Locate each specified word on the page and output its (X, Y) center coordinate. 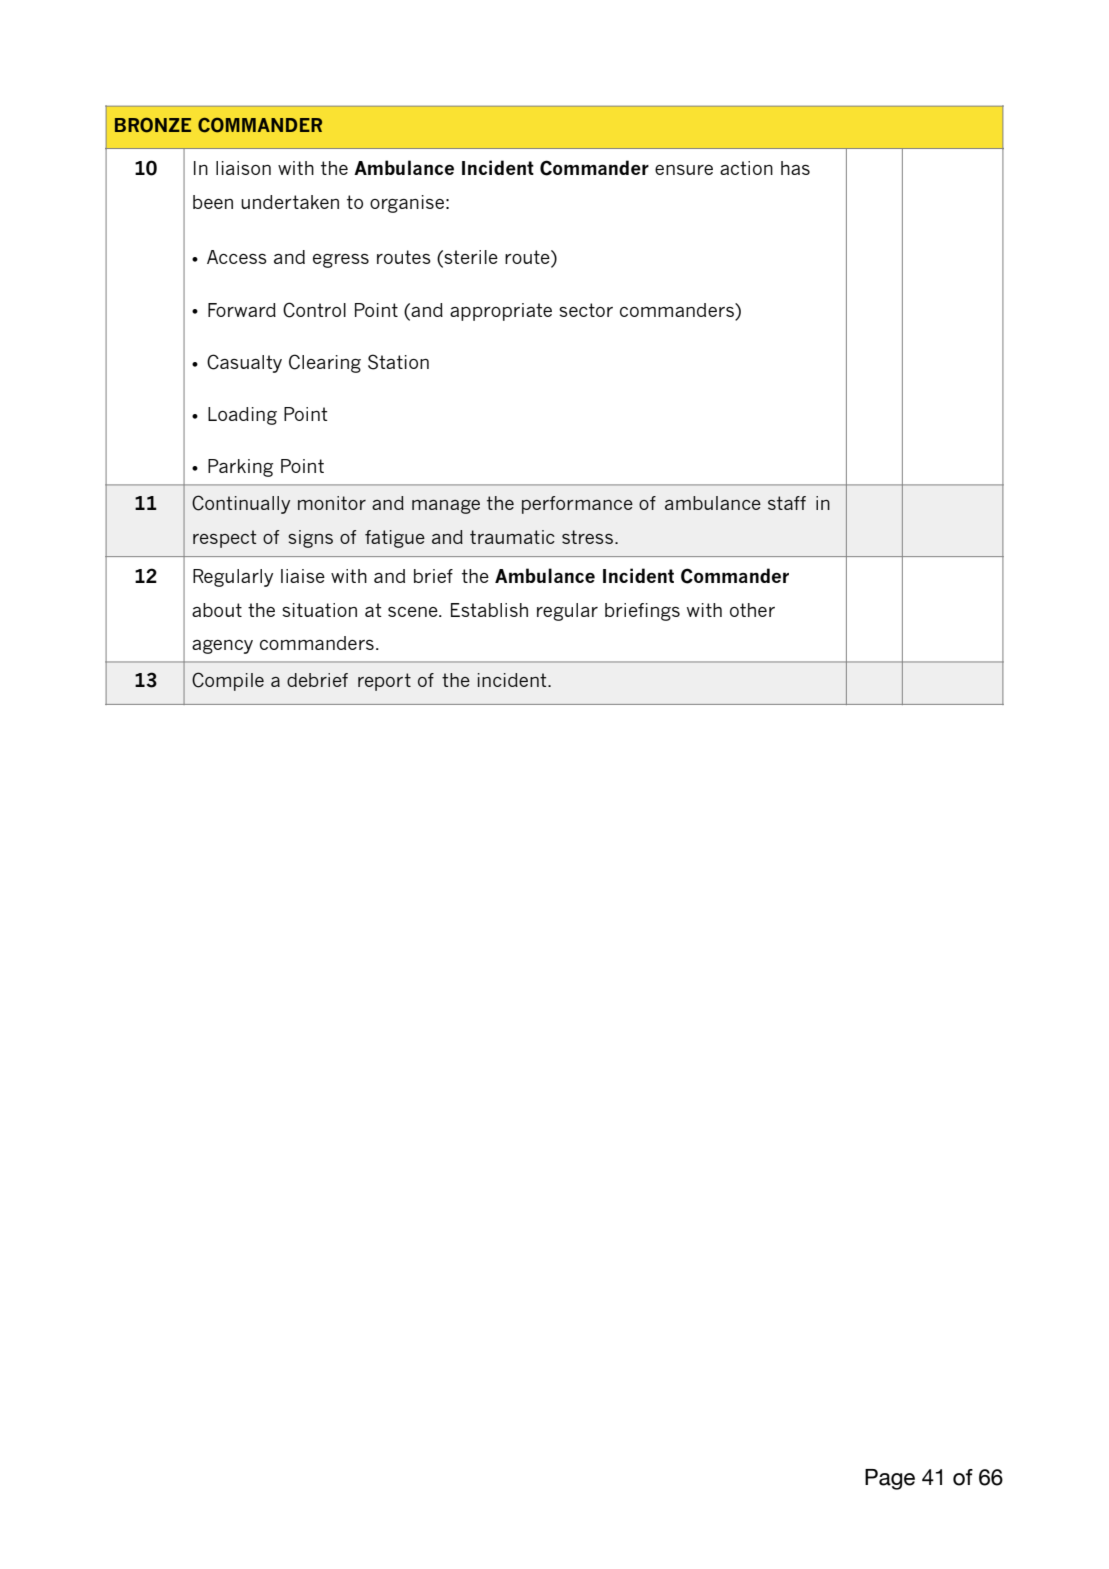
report (384, 682)
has (795, 168)
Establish (489, 610)
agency (222, 647)
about (217, 610)
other (752, 610)
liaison (243, 168)
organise (407, 204)
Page (890, 1479)
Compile (228, 681)
